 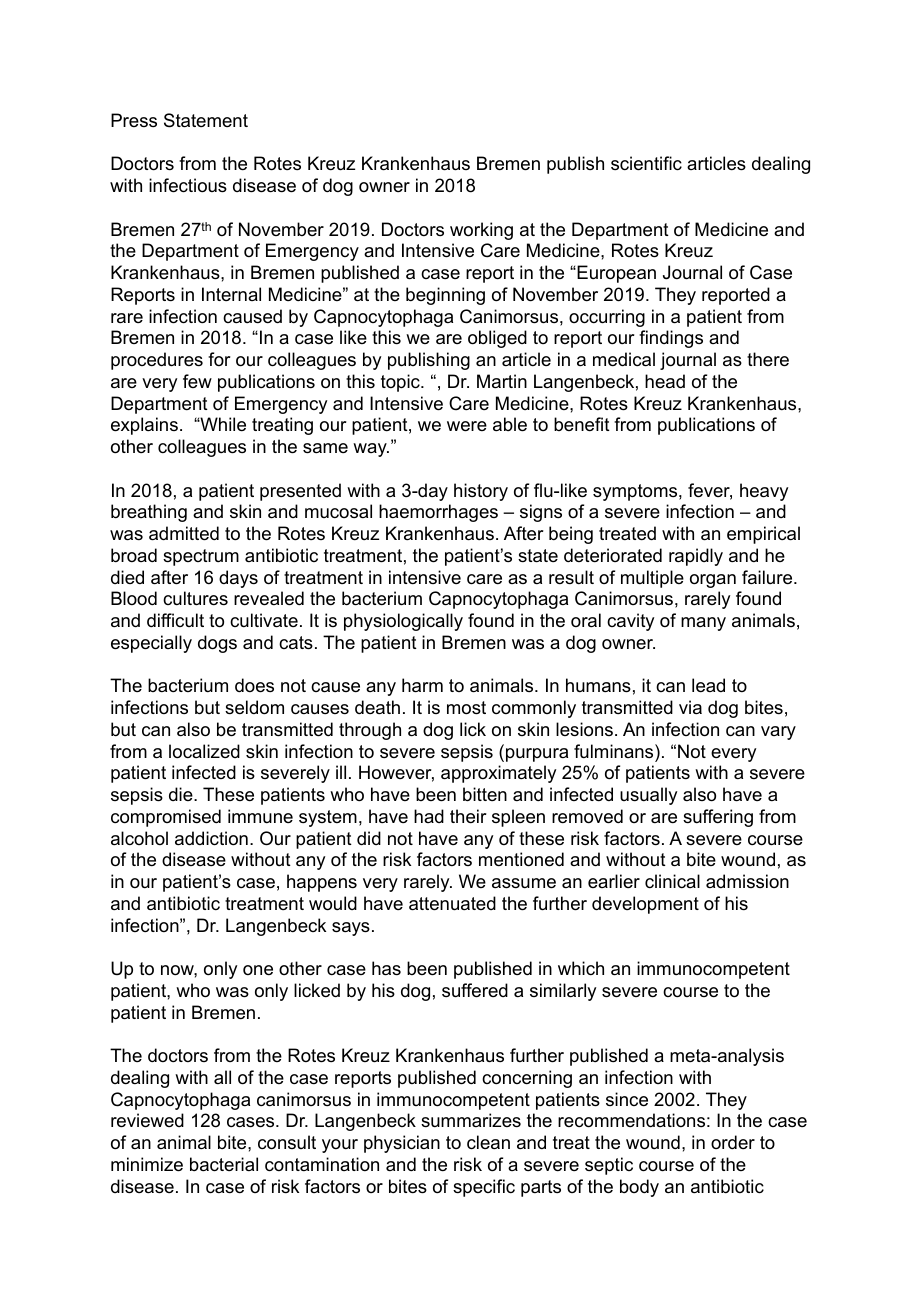 What do you see at coordinates (188, 185) in the document?
I see `infectious` at bounding box center [188, 185].
